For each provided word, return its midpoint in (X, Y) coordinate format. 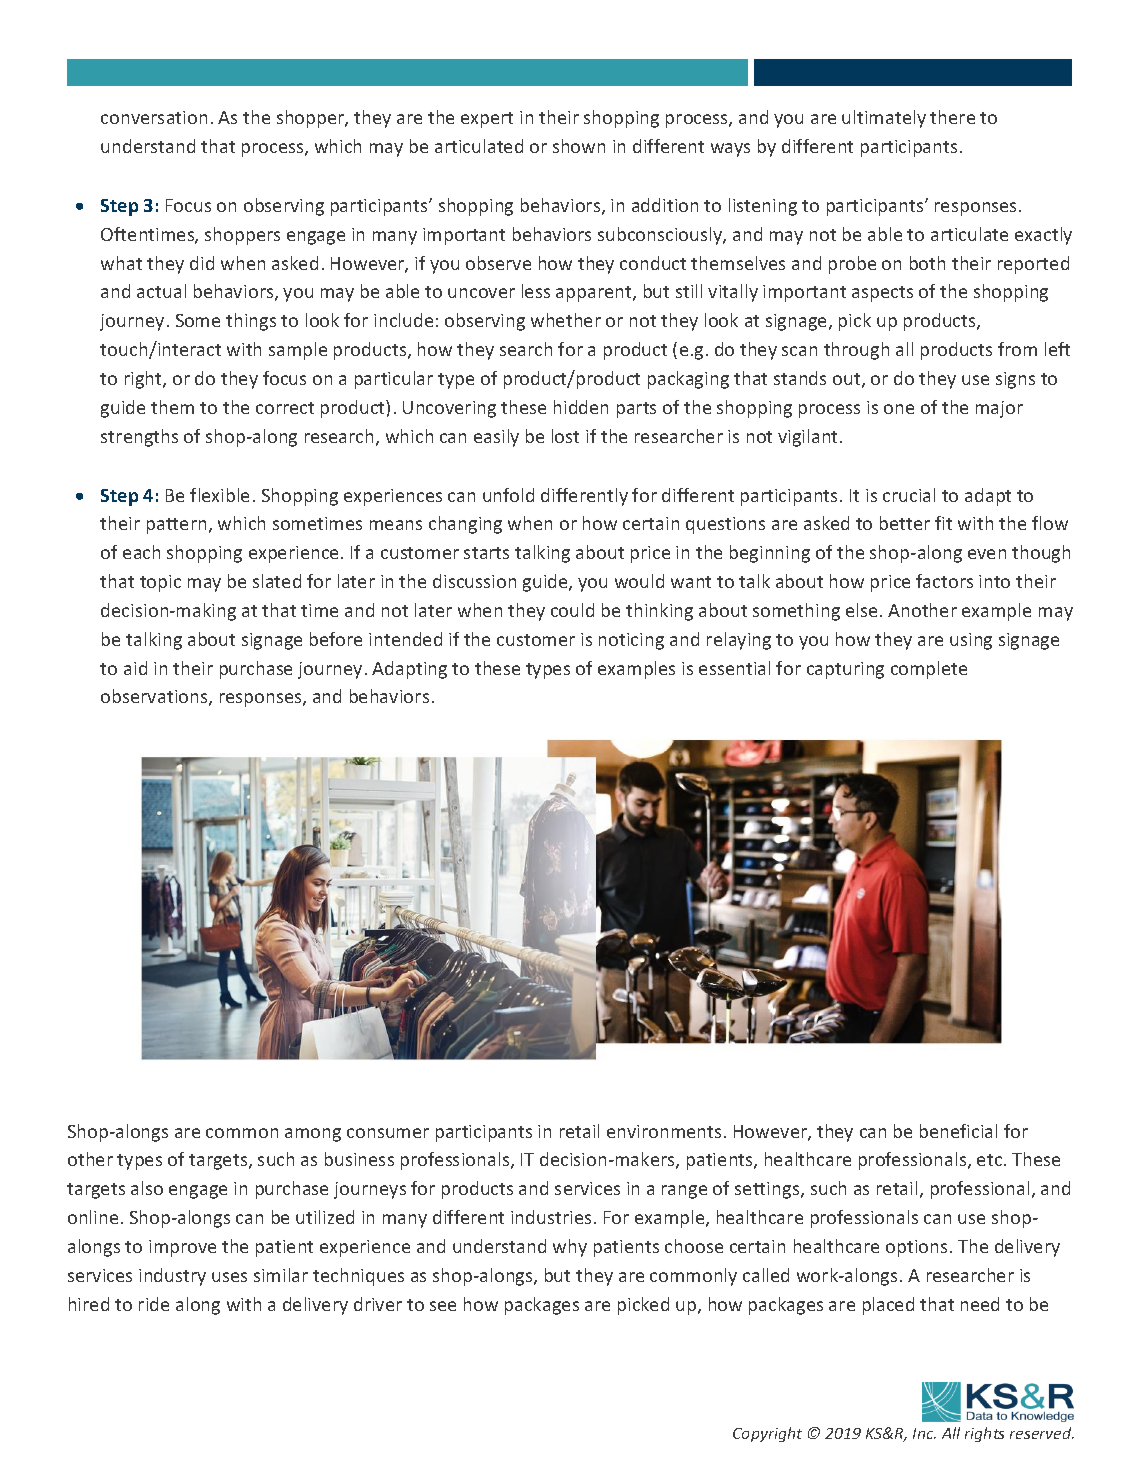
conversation (154, 117)
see (443, 1306)
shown (579, 146)
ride (154, 1304)
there (952, 117)
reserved (1042, 1433)
